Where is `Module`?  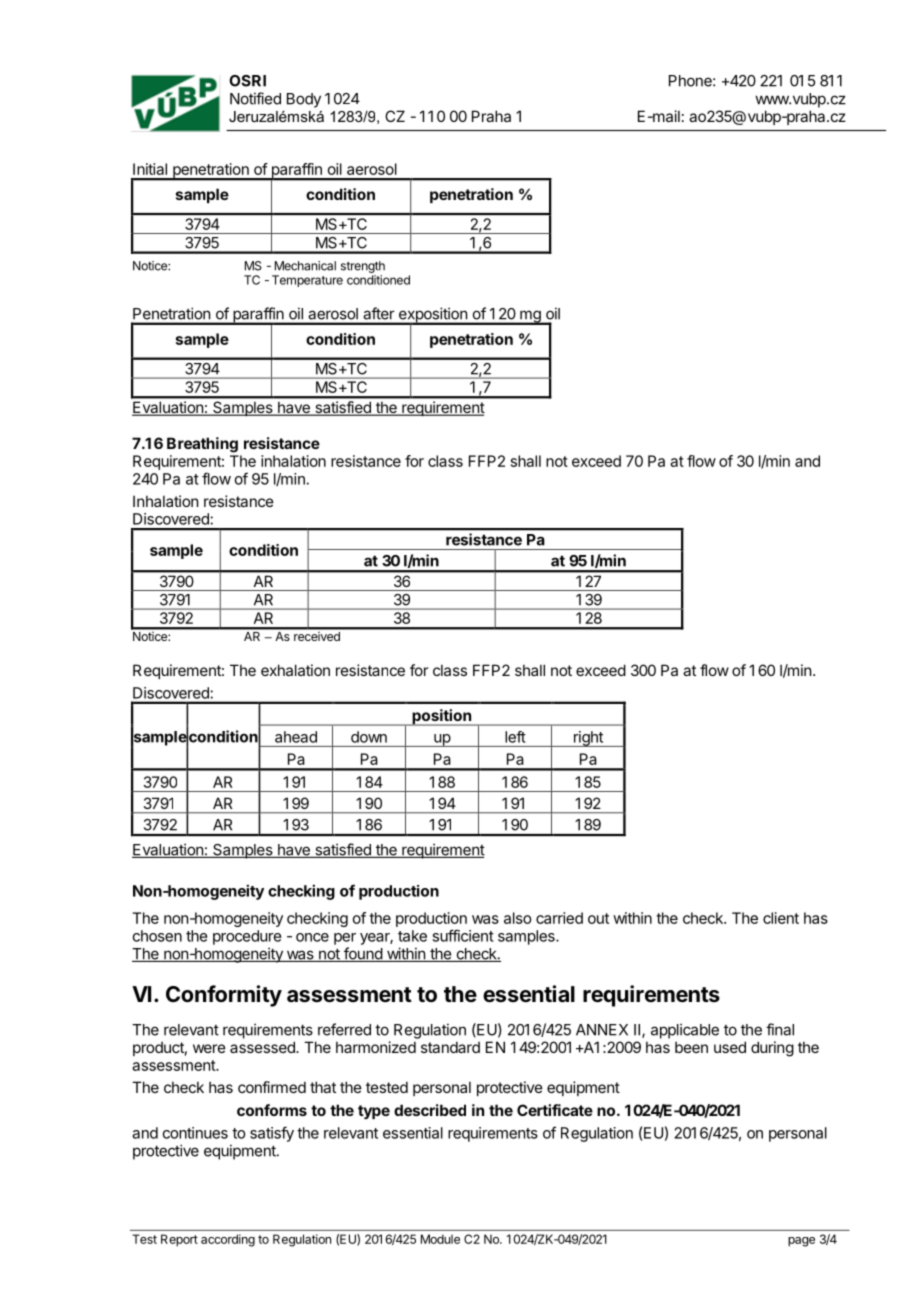
Module is located at coordinates (440, 1239).
